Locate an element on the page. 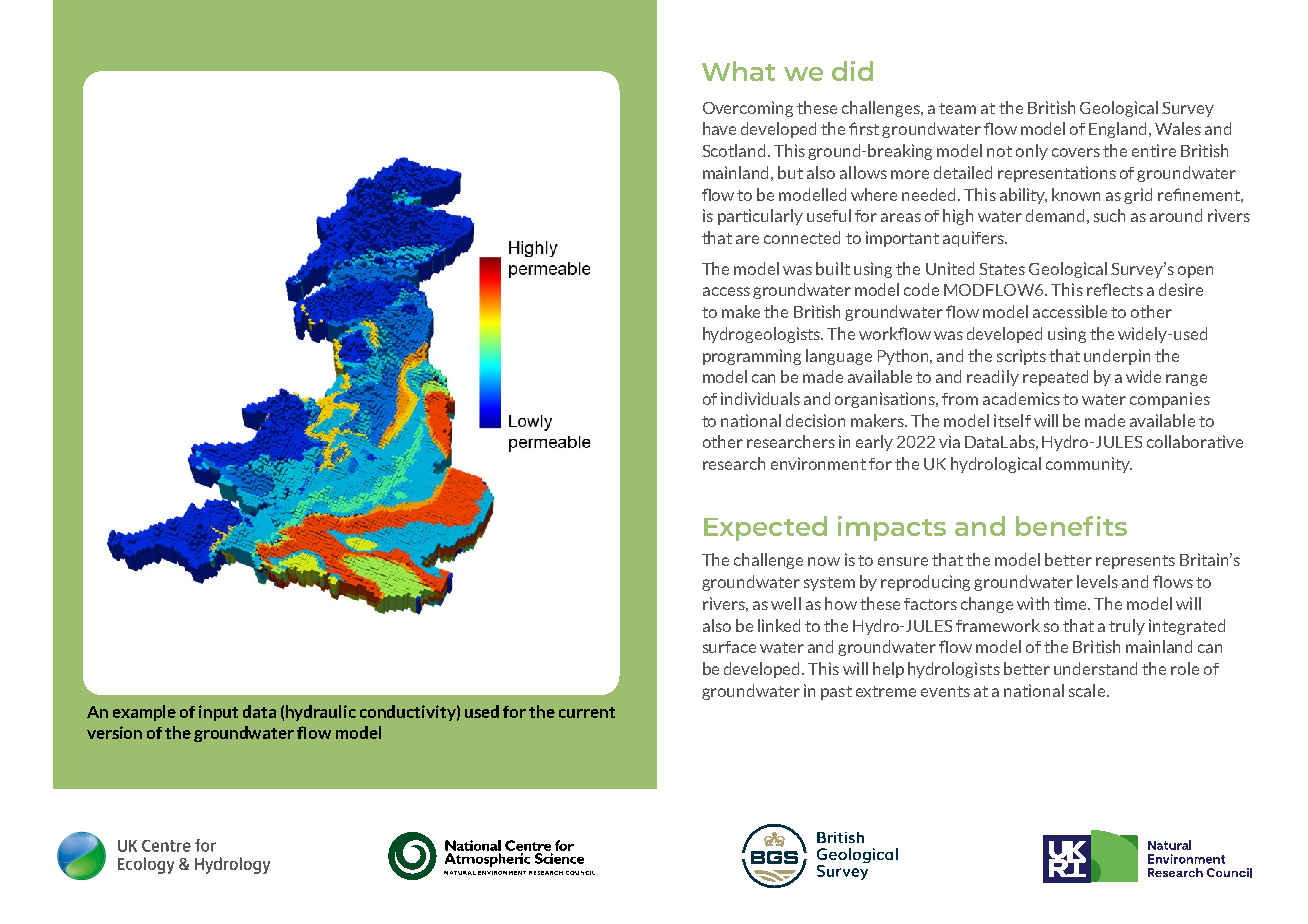 The height and width of the image is (924, 1308). have is located at coordinates (719, 128).
